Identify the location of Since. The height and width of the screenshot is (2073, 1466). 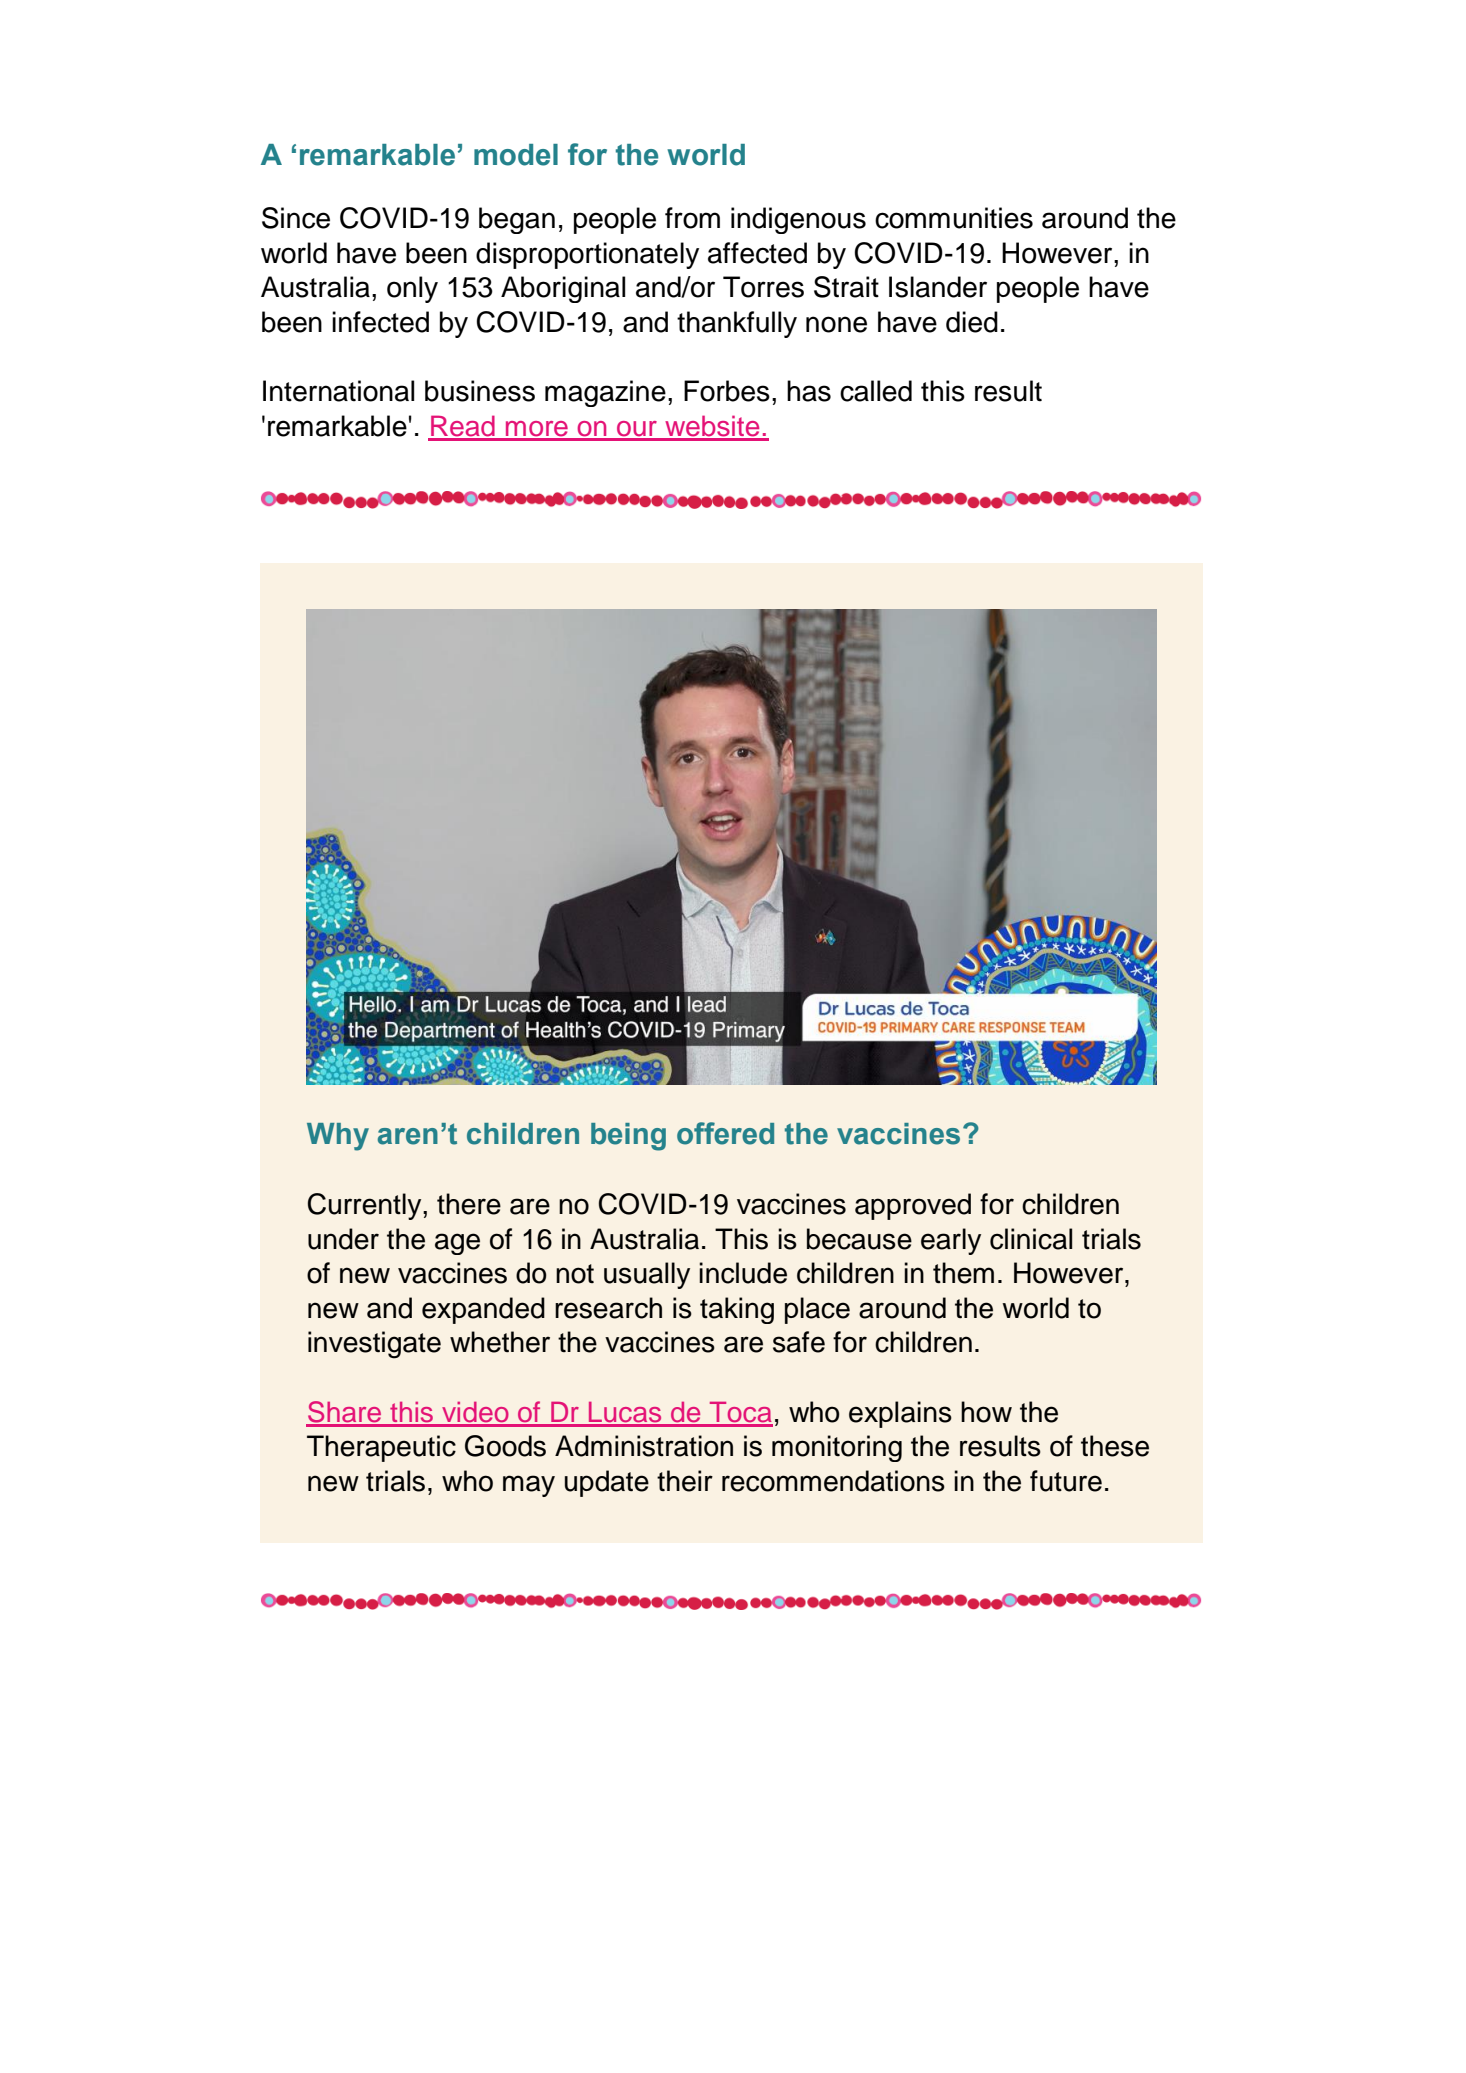
(296, 218).
